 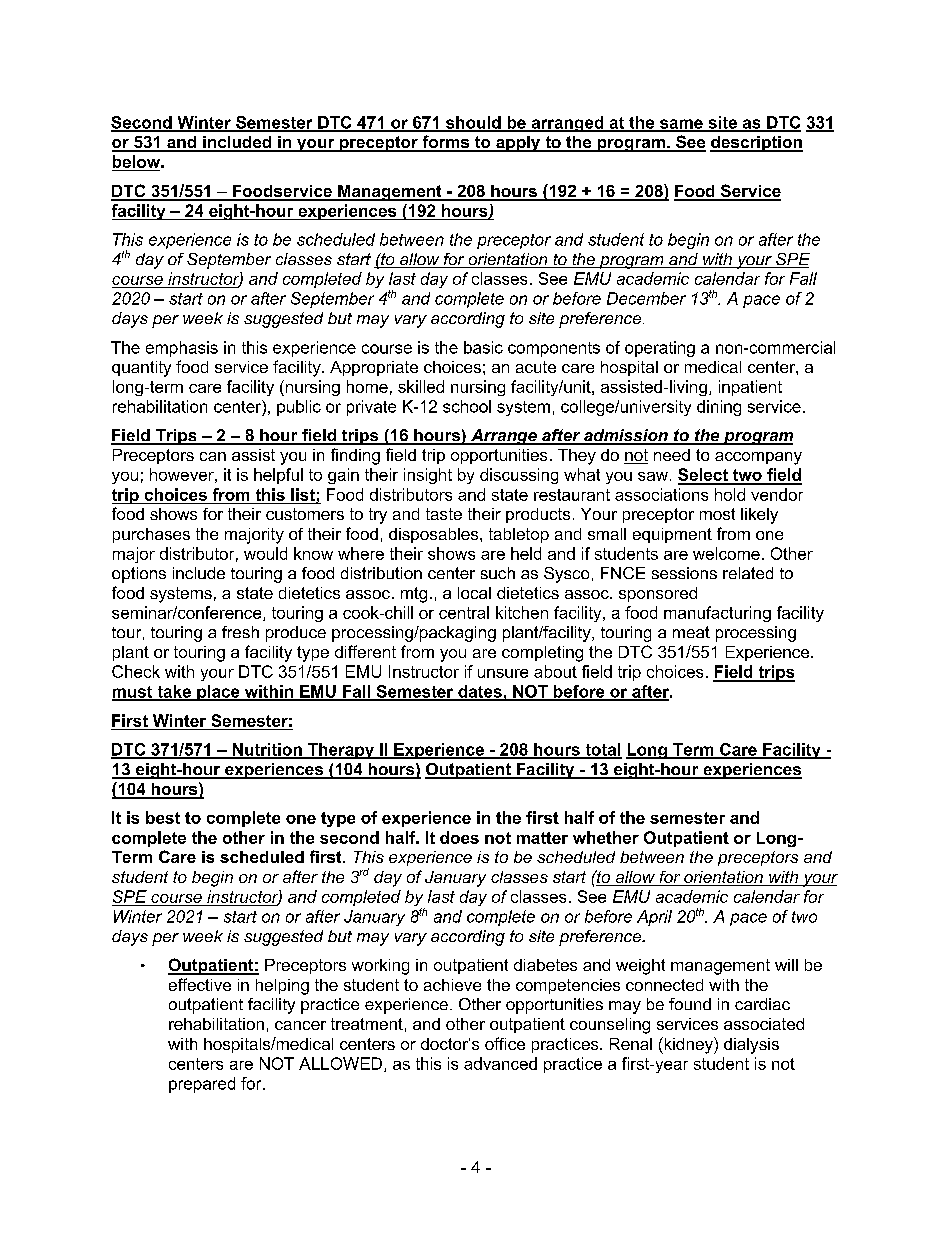 What do you see at coordinates (602, 750) in the screenshot?
I see `total` at bounding box center [602, 750].
